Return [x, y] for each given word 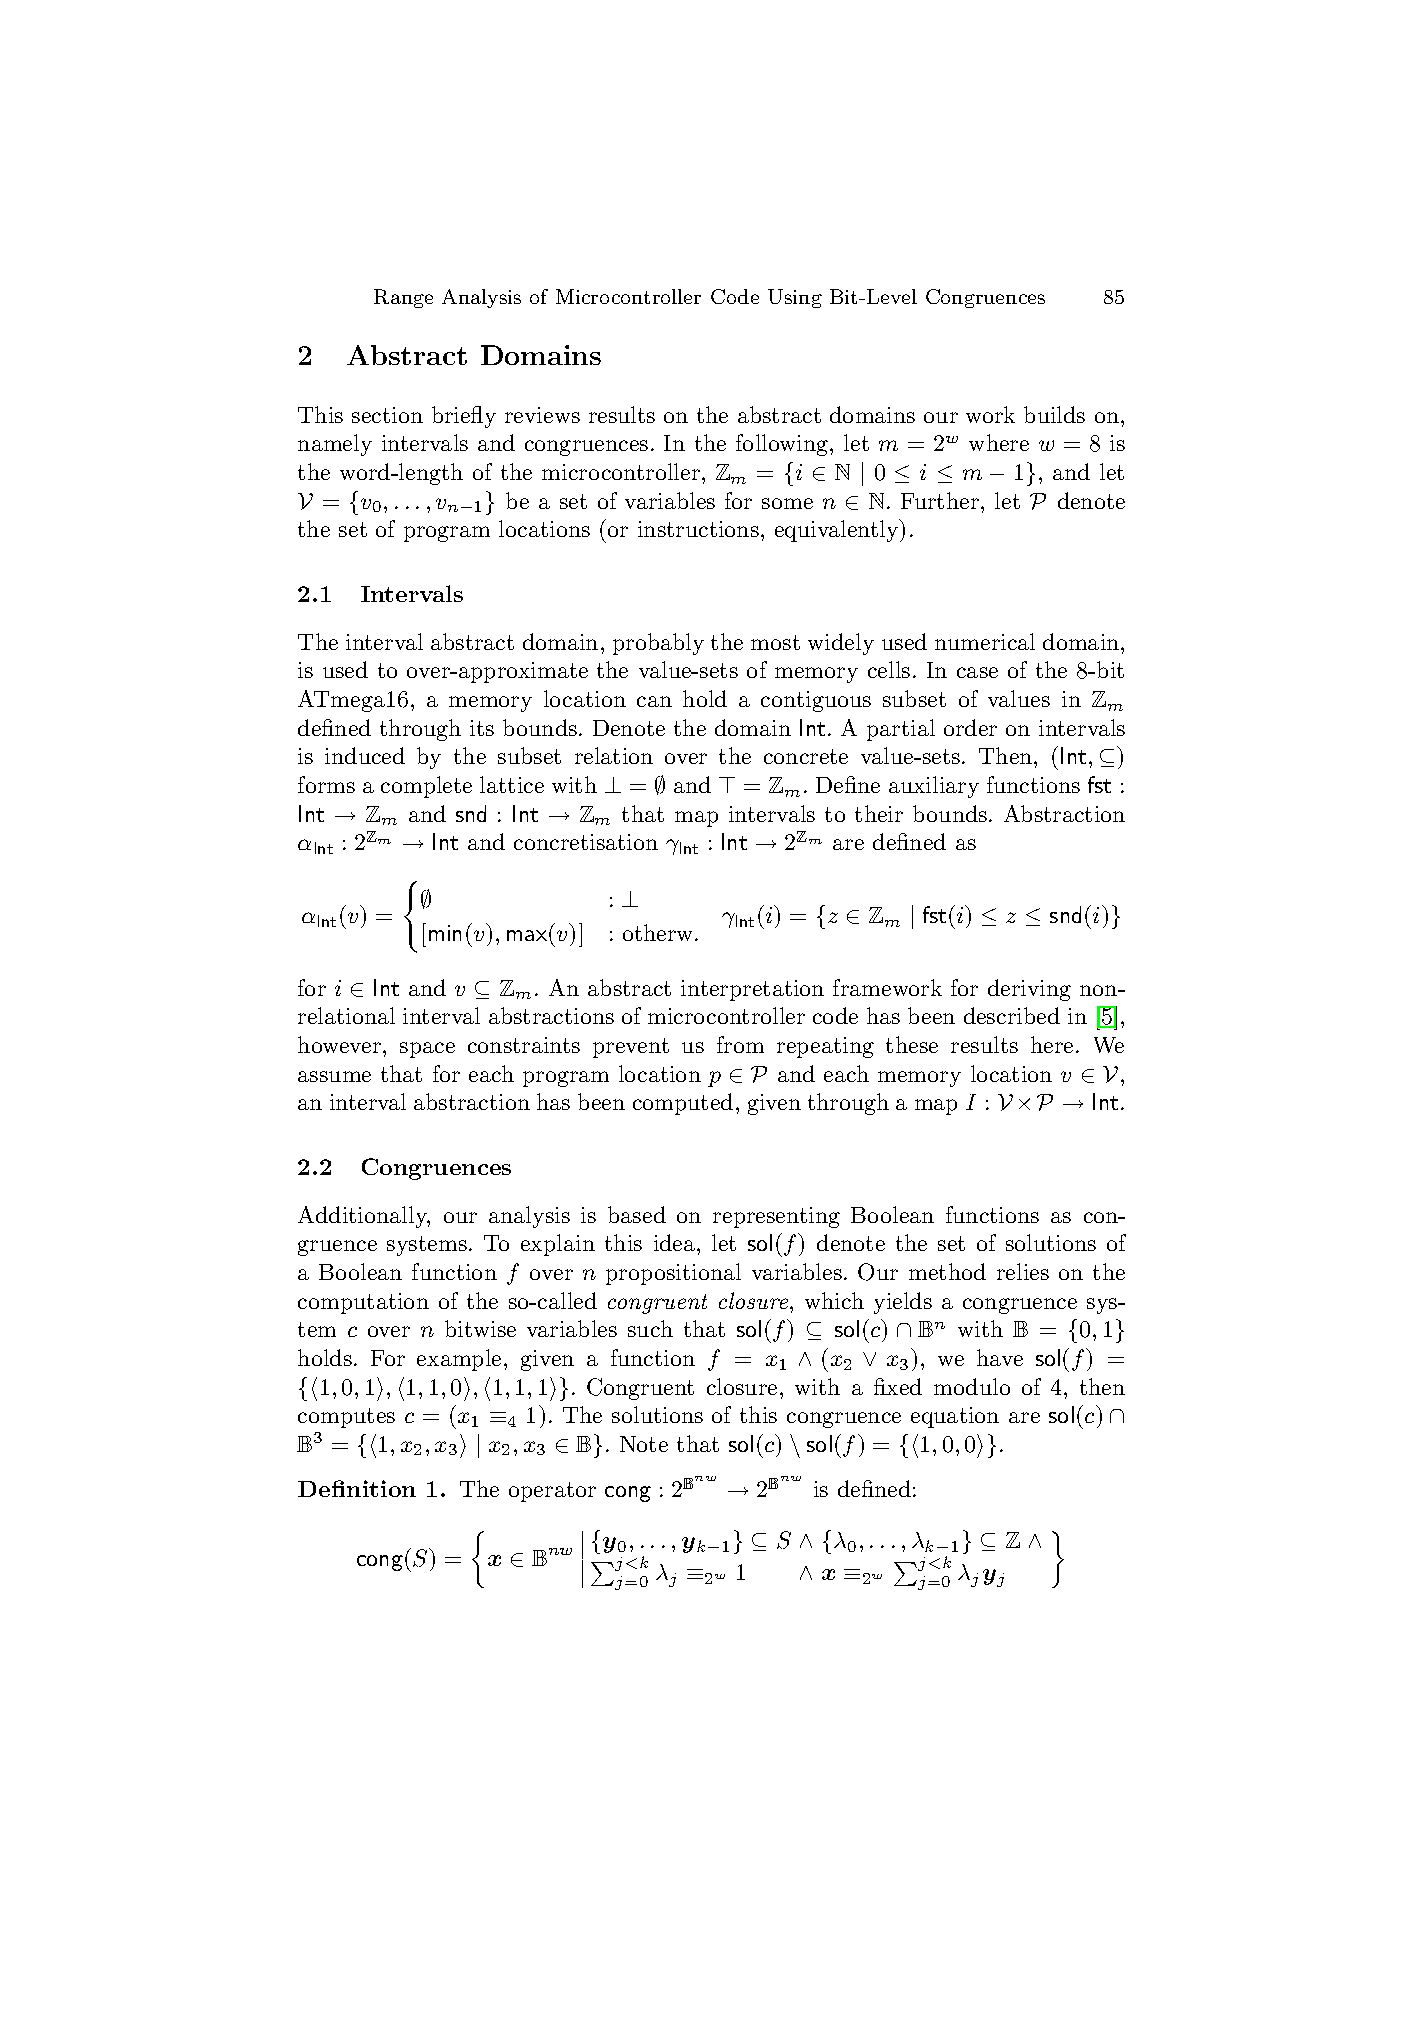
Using [795, 298]
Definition [357, 1488]
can [654, 701]
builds [1054, 414]
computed [683, 1104]
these [912, 1044]
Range [403, 298]
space [427, 1050]
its [482, 728]
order [970, 727]
